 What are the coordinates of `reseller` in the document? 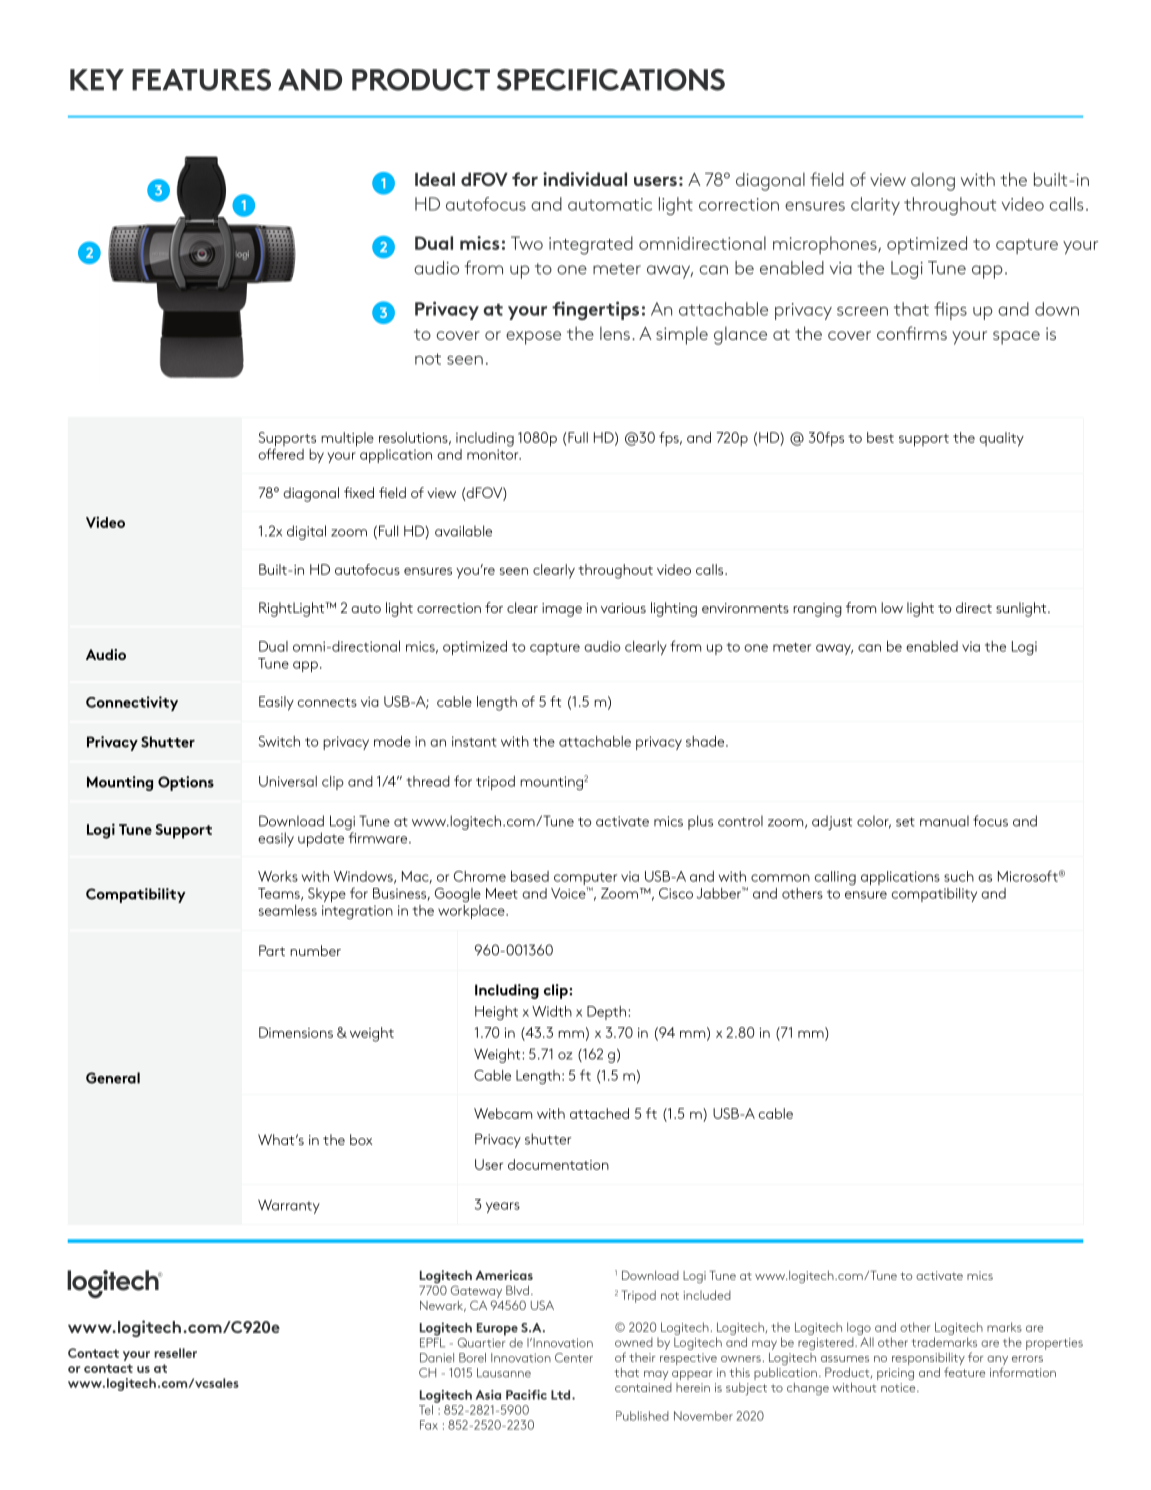 It's located at (175, 1353).
